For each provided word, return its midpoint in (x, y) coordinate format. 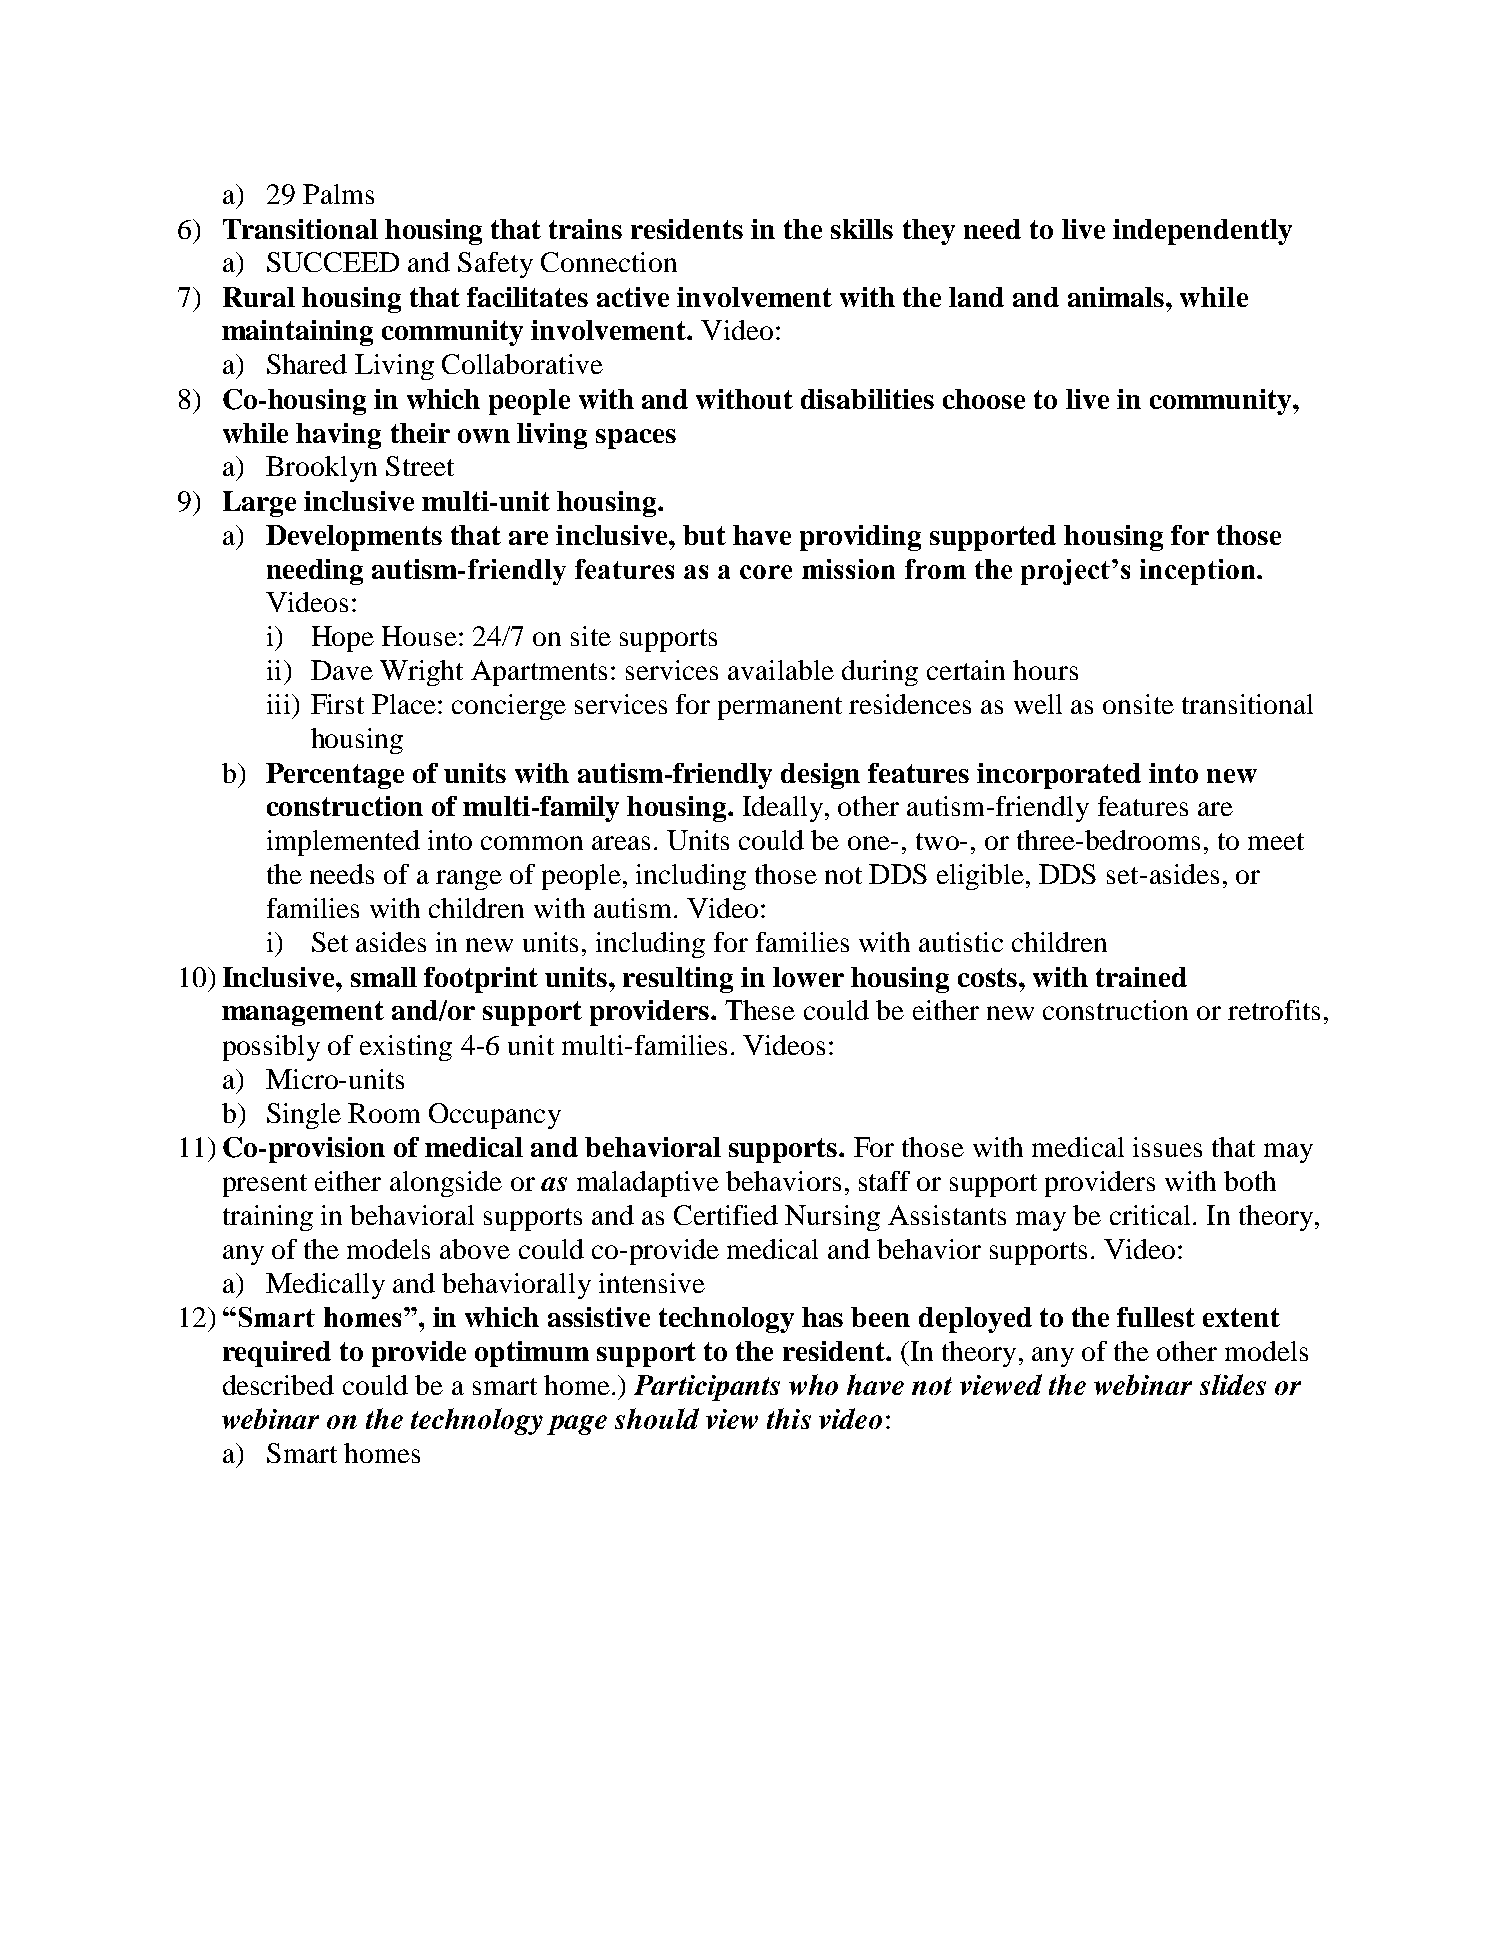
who (813, 1384)
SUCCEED (333, 262)
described (278, 1385)
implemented (343, 843)
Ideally (784, 809)
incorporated (1059, 776)
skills (862, 229)
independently (1202, 232)
